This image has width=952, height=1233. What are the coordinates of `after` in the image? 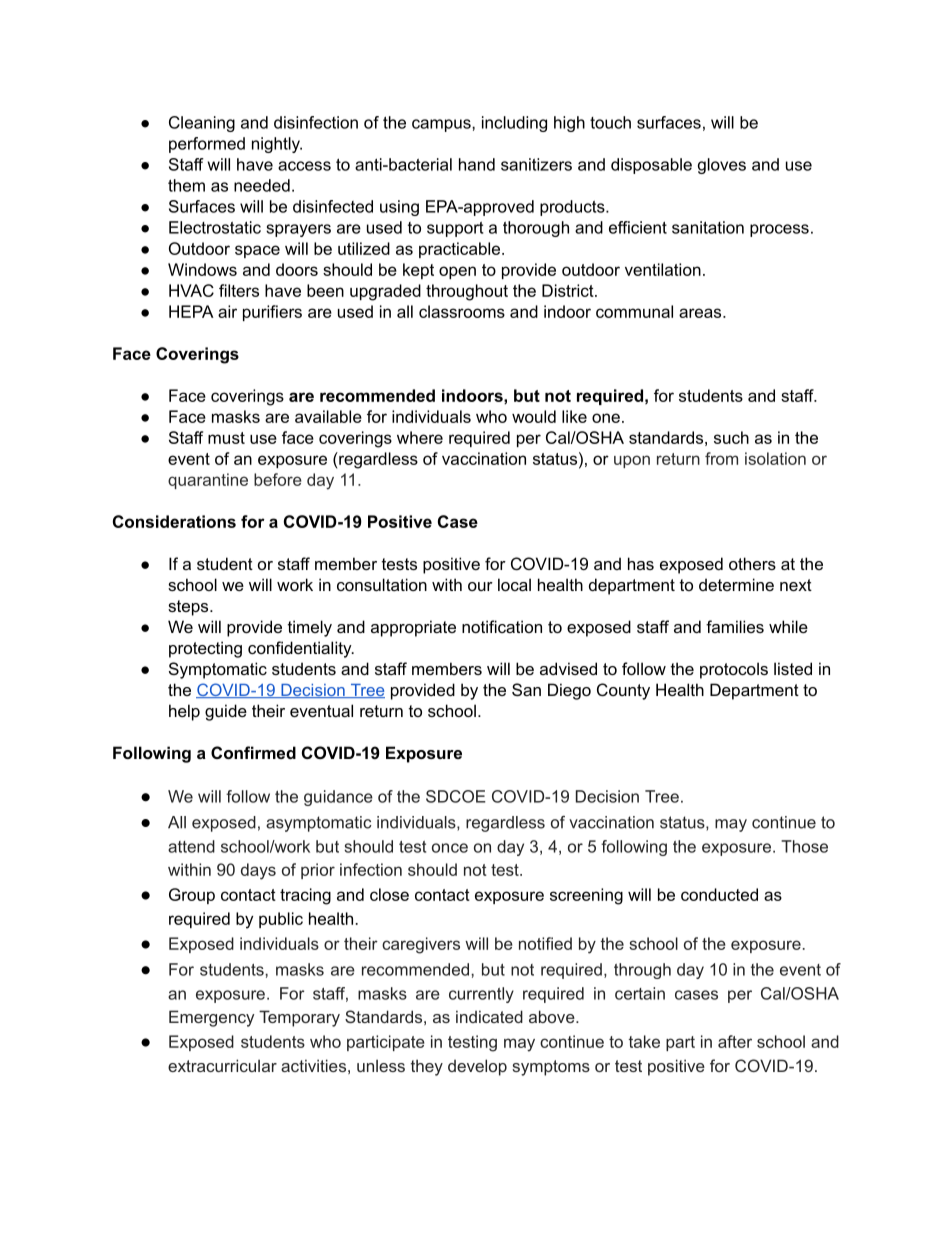 It's located at (735, 1041).
